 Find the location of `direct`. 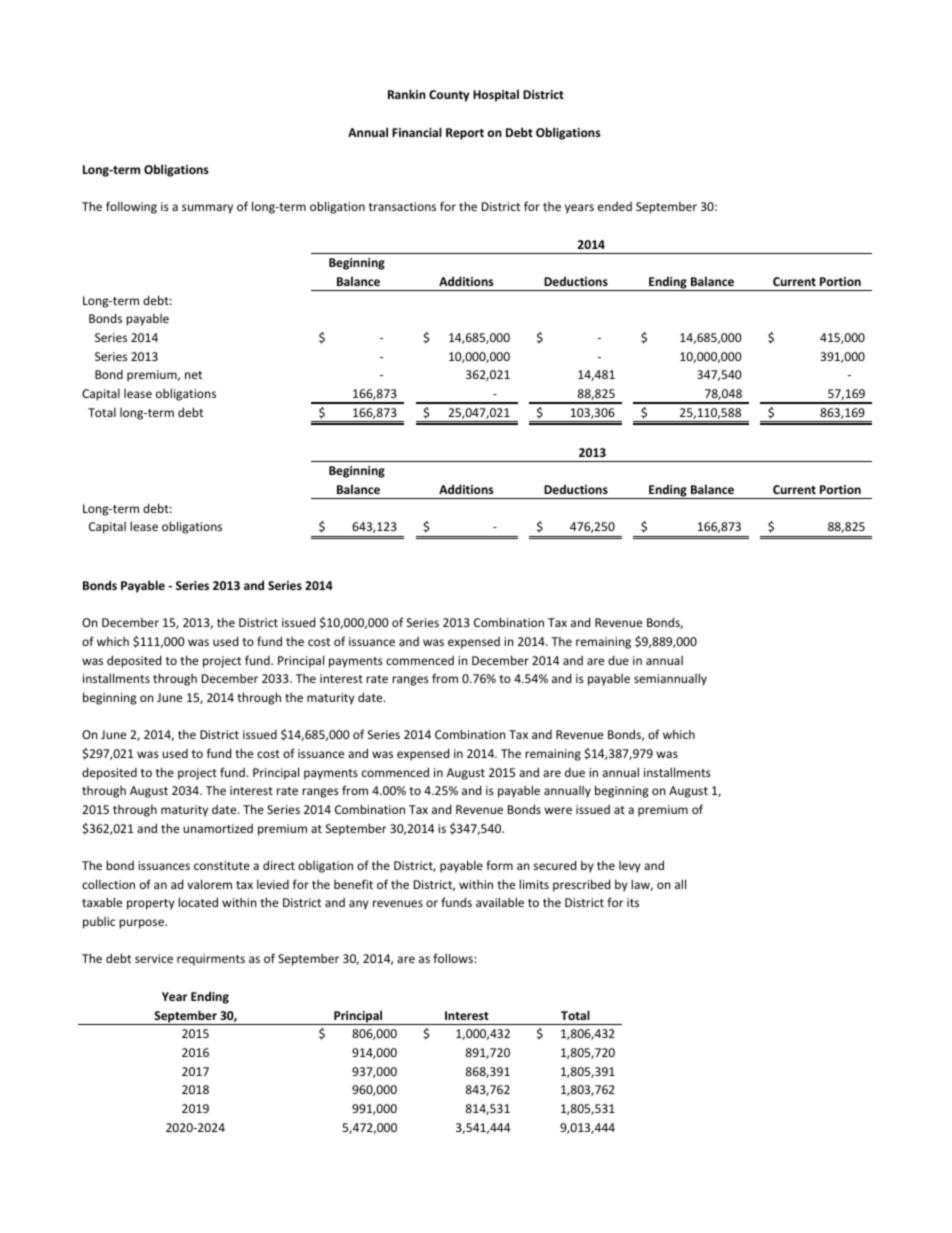

direct is located at coordinates (279, 865).
